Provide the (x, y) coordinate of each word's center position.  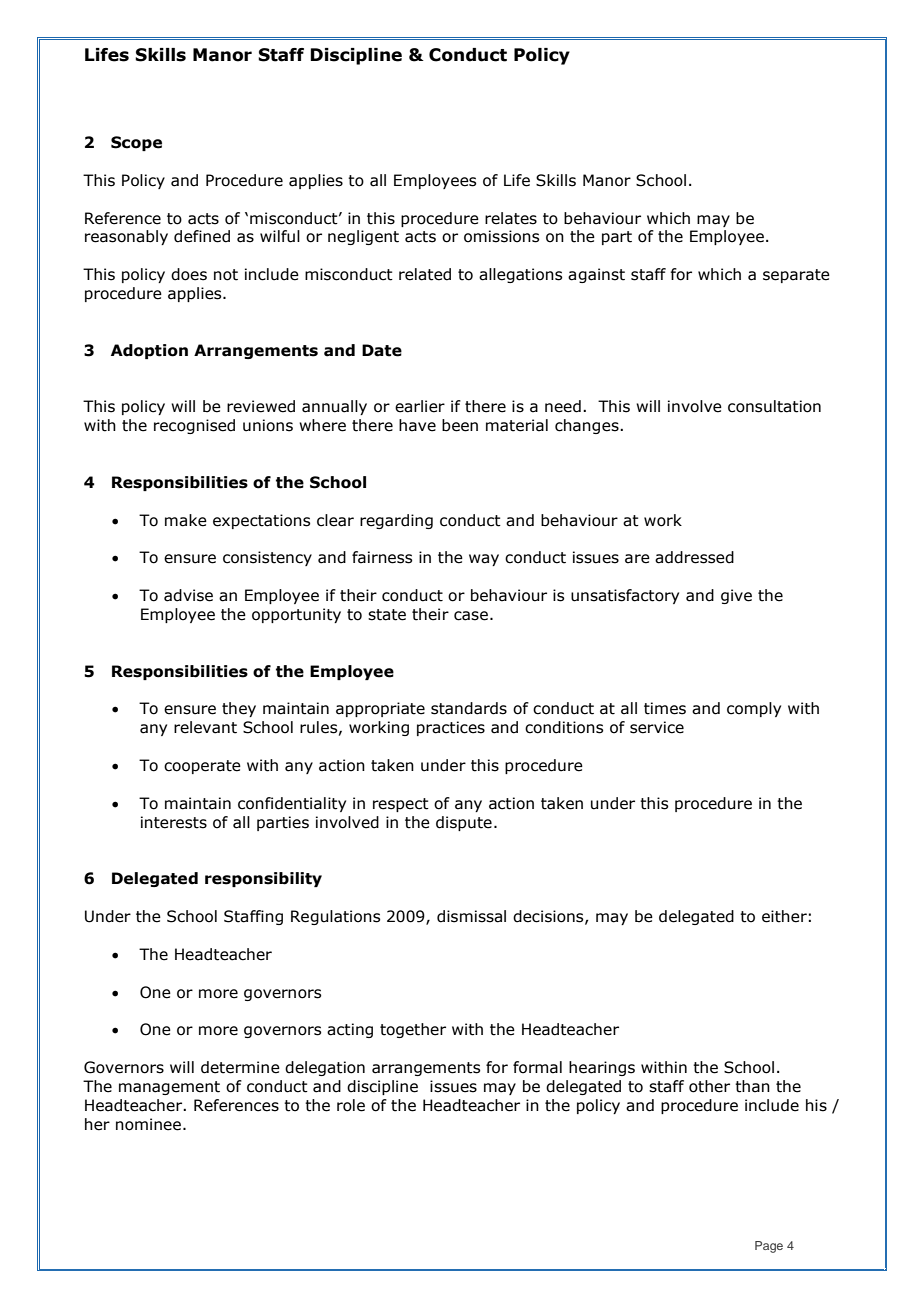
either (784, 916)
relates (511, 218)
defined (202, 236)
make (186, 520)
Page (769, 1247)
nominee (150, 1124)
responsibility (263, 879)
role (351, 1105)
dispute (464, 823)
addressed (694, 557)
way (484, 560)
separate (796, 276)
